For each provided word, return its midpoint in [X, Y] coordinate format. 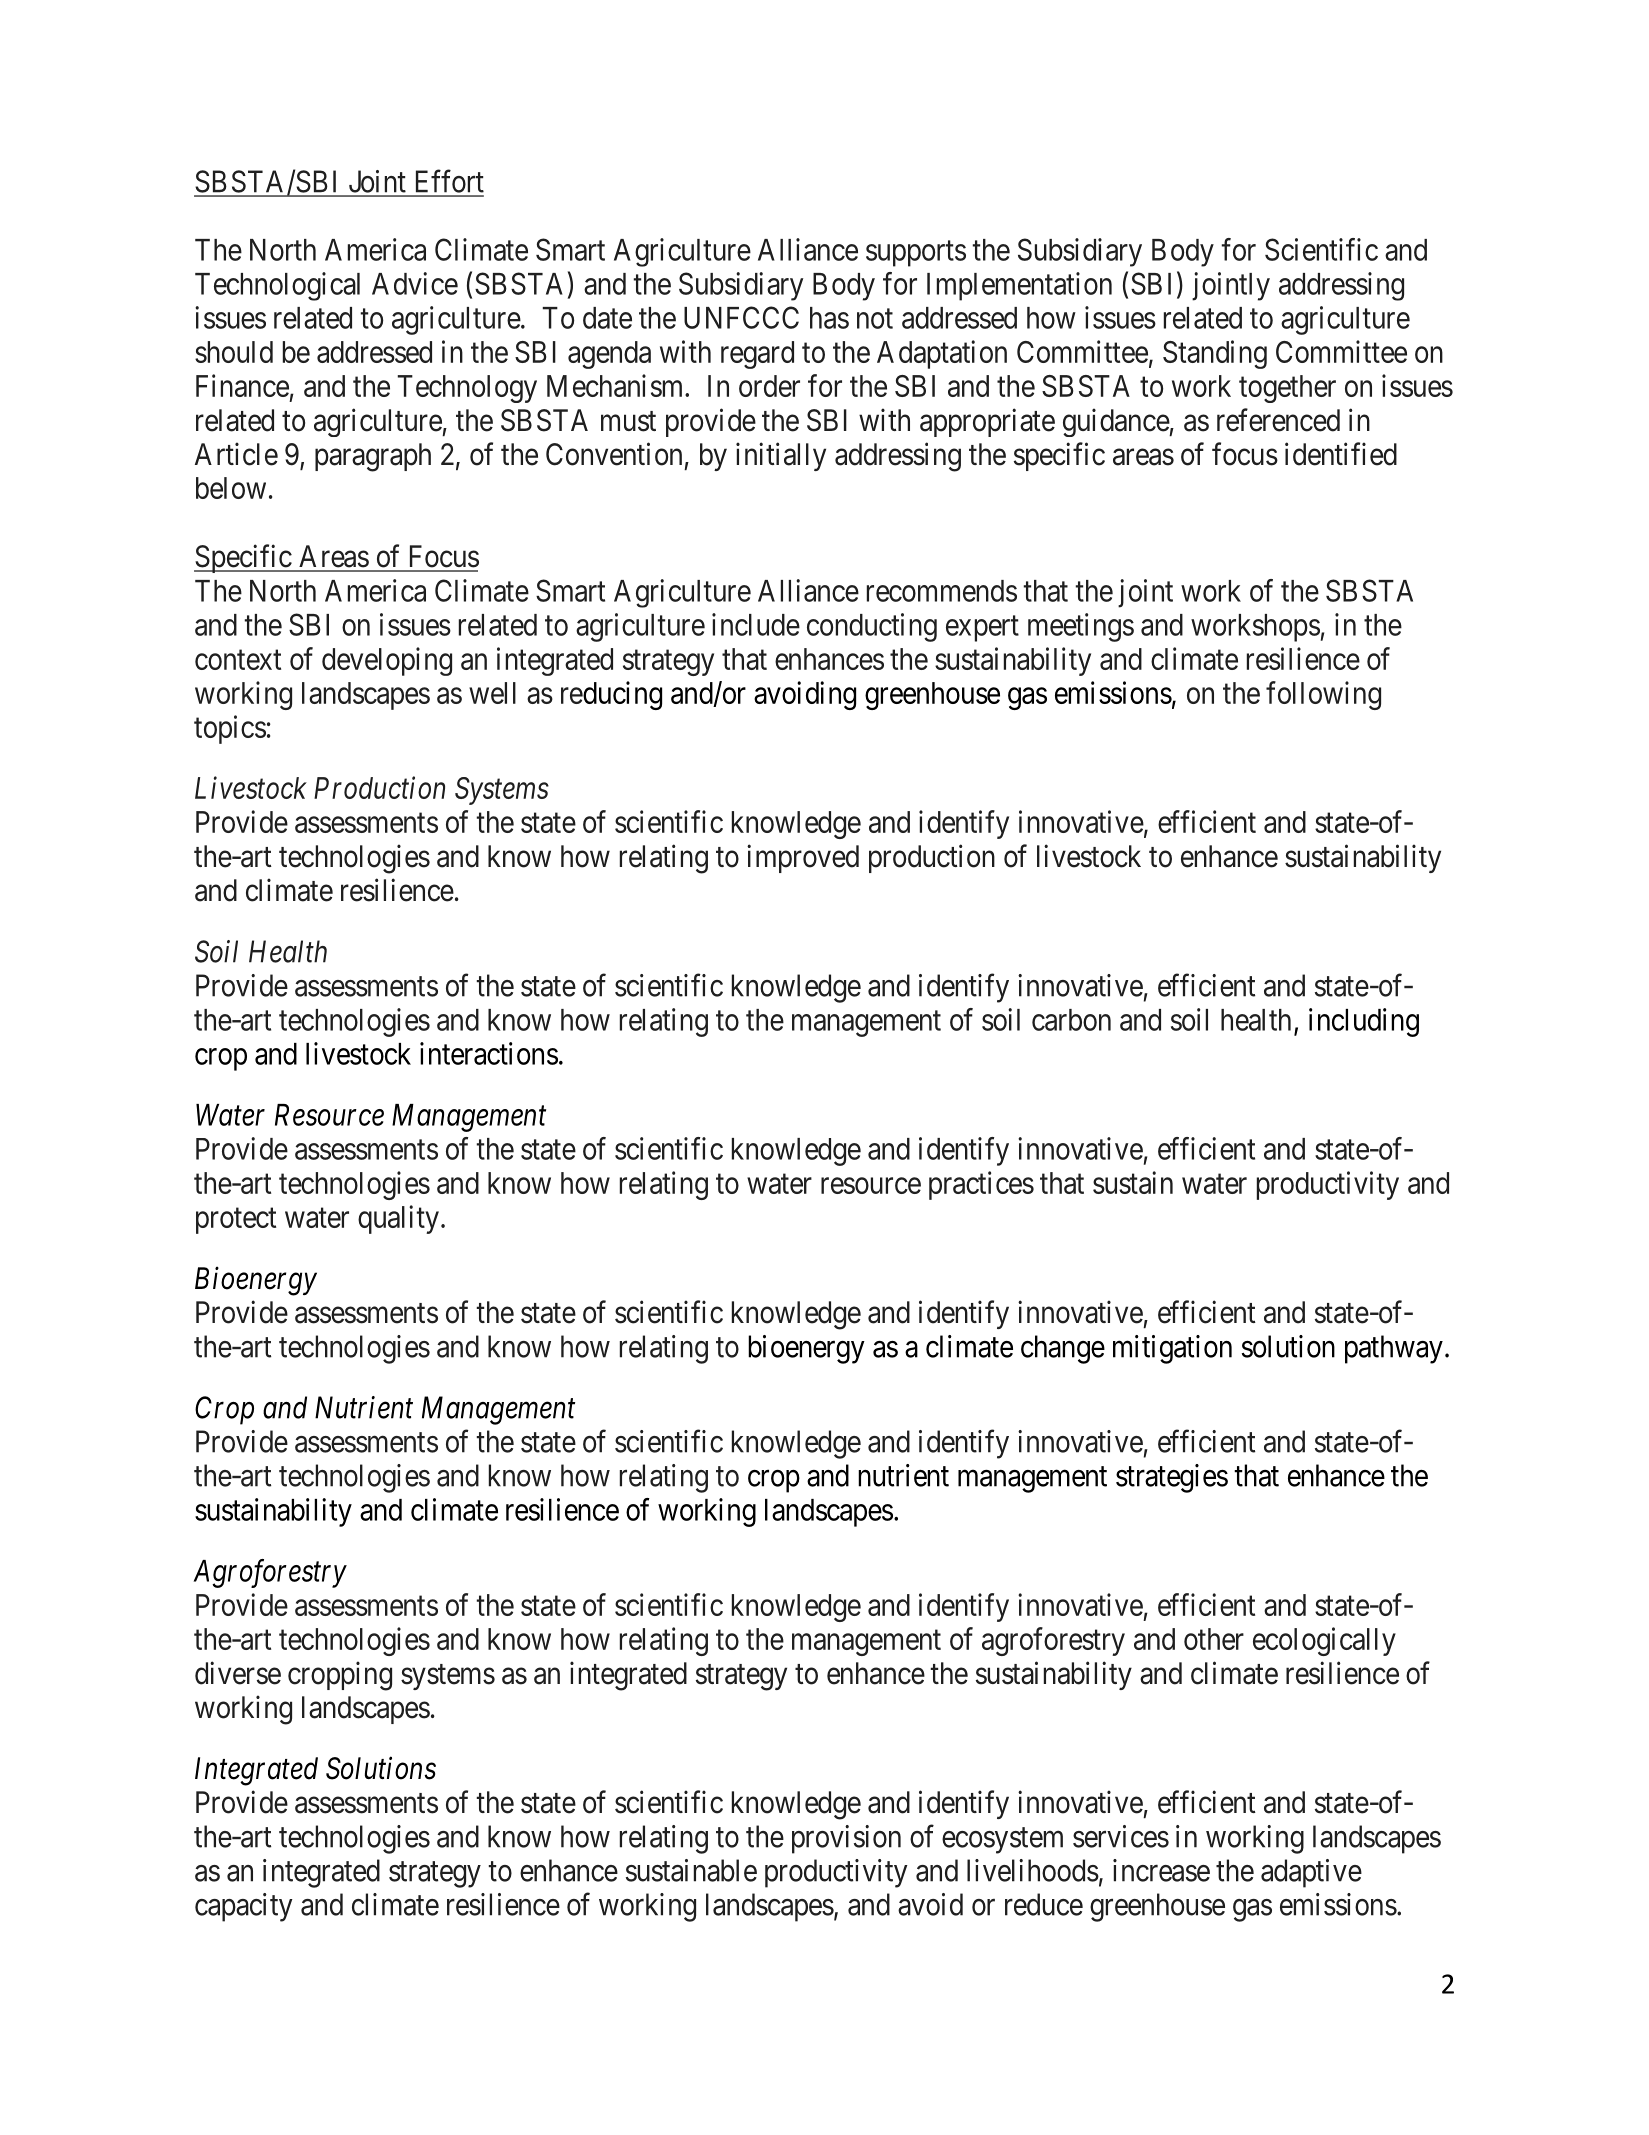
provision [846, 1839]
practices [981, 1185]
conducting [872, 627]
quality [398, 1219]
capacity [244, 1907]
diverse [238, 1673]
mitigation [1172, 1349]
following [1323, 695]
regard [757, 355]
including [1364, 1022]
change [1063, 1349]
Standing [1215, 354]
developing [387, 661]
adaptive [1311, 1873]
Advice [415, 283]
